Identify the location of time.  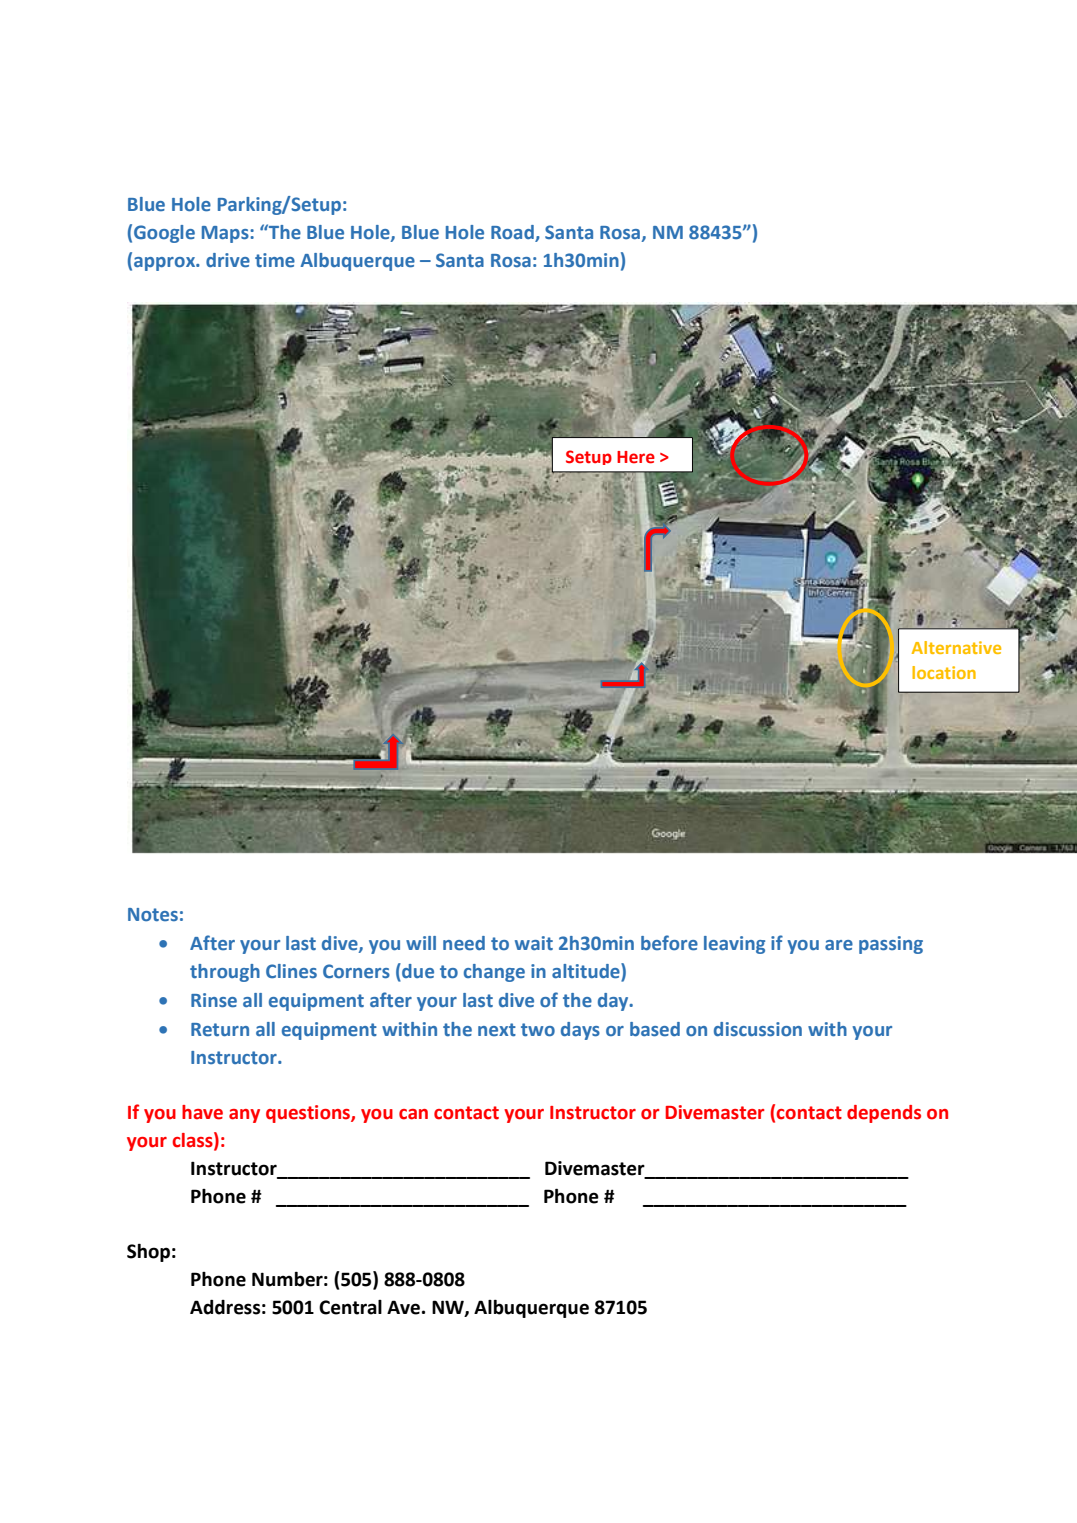
(275, 260).
